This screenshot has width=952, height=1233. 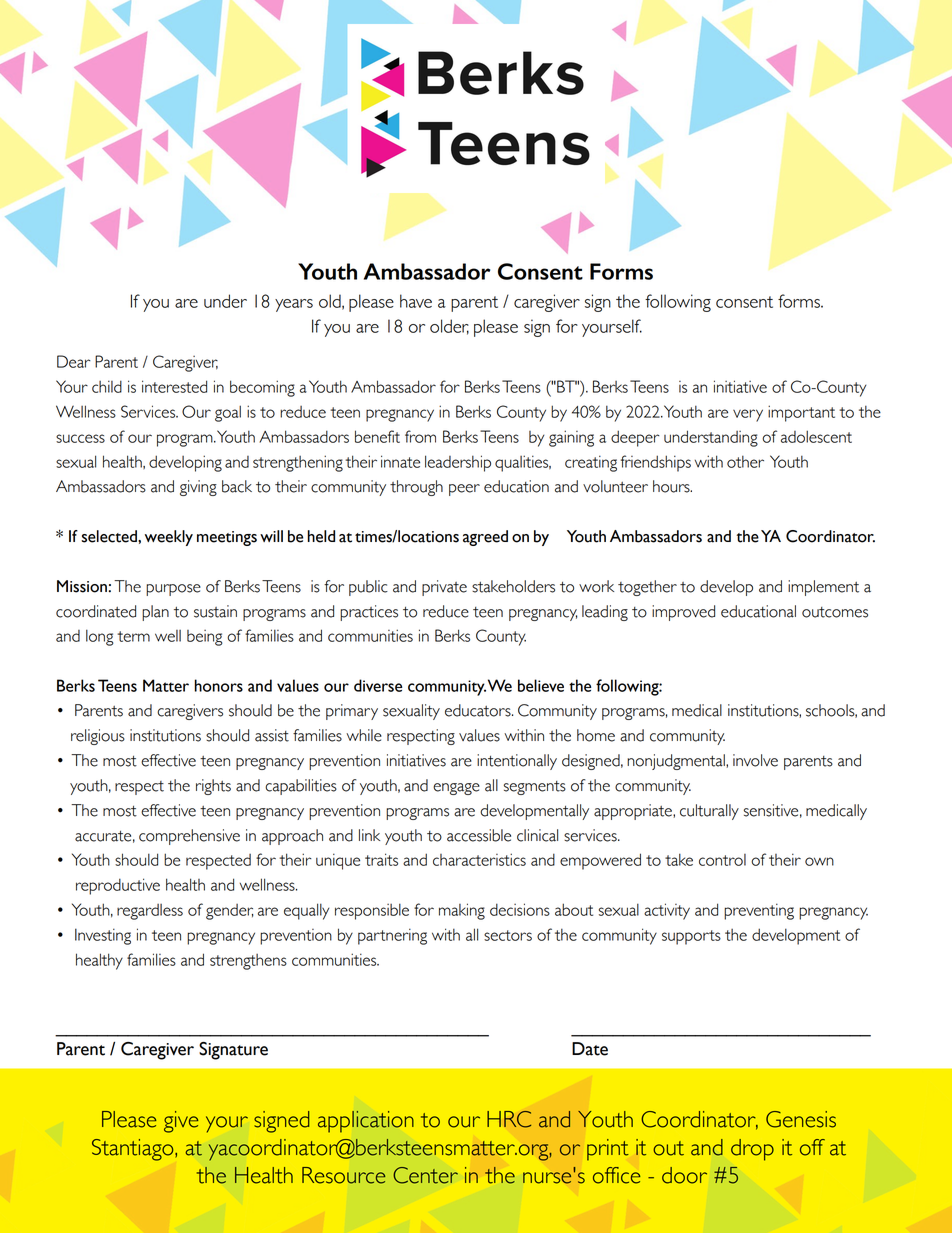 What do you see at coordinates (748, 415) in the screenshot?
I see `very` at bounding box center [748, 415].
